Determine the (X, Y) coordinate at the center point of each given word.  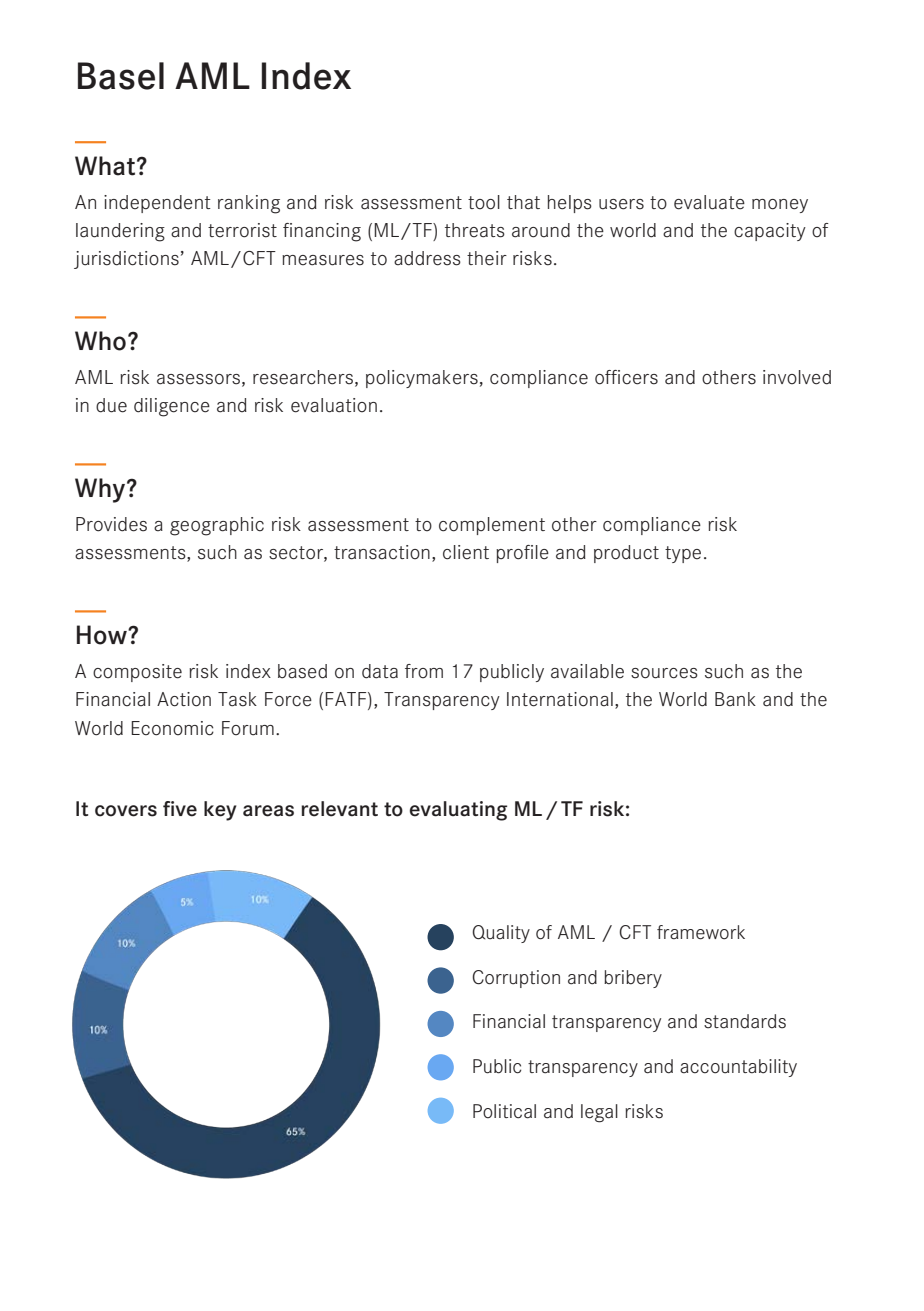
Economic (172, 728)
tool (484, 202)
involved (797, 377)
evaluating (458, 811)
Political (504, 1111)
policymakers (422, 379)
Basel (121, 76)
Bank (735, 699)
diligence (172, 407)
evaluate (709, 202)
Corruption (516, 979)
